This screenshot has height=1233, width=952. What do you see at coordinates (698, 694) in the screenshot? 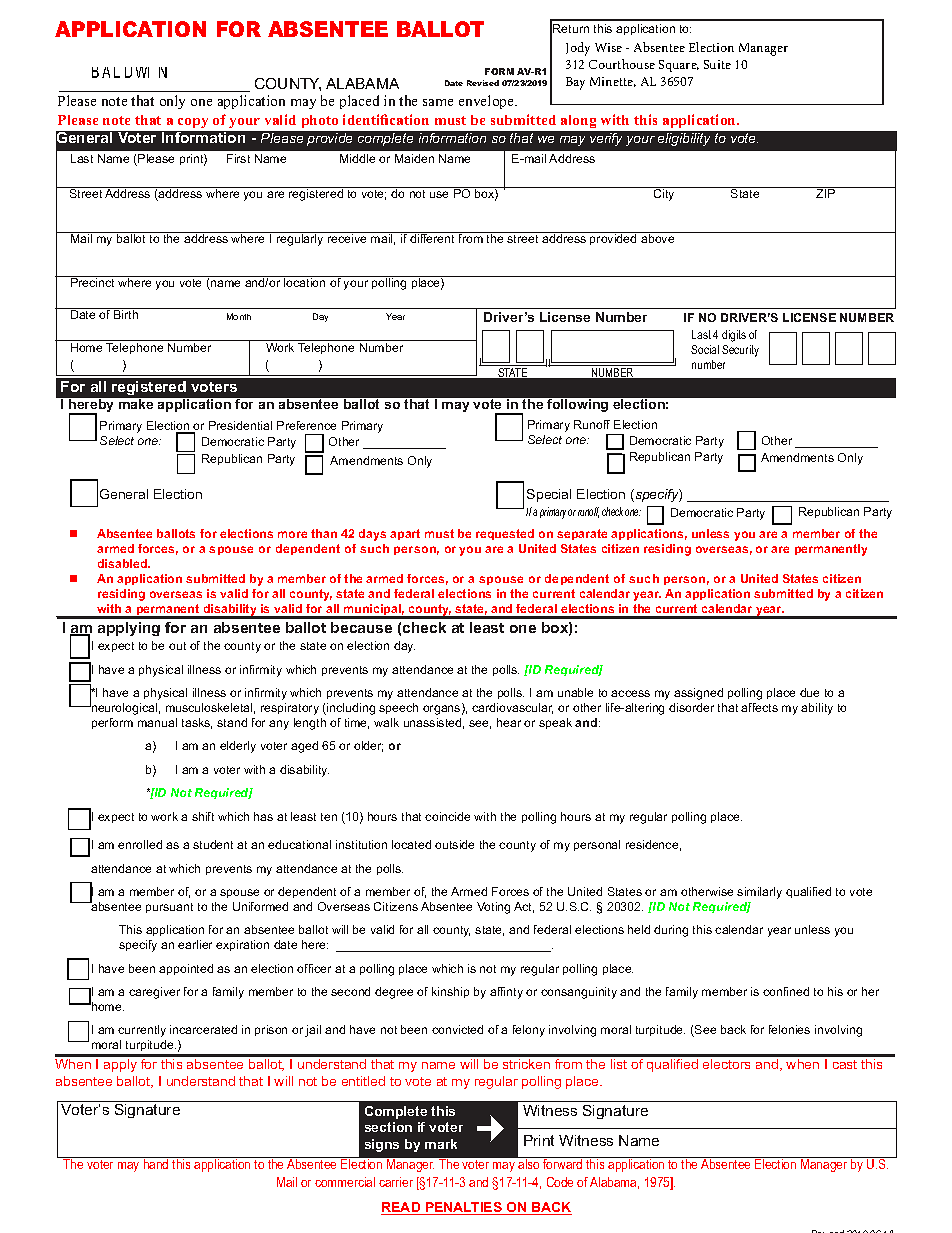
I see `assigned` at bounding box center [698, 694].
